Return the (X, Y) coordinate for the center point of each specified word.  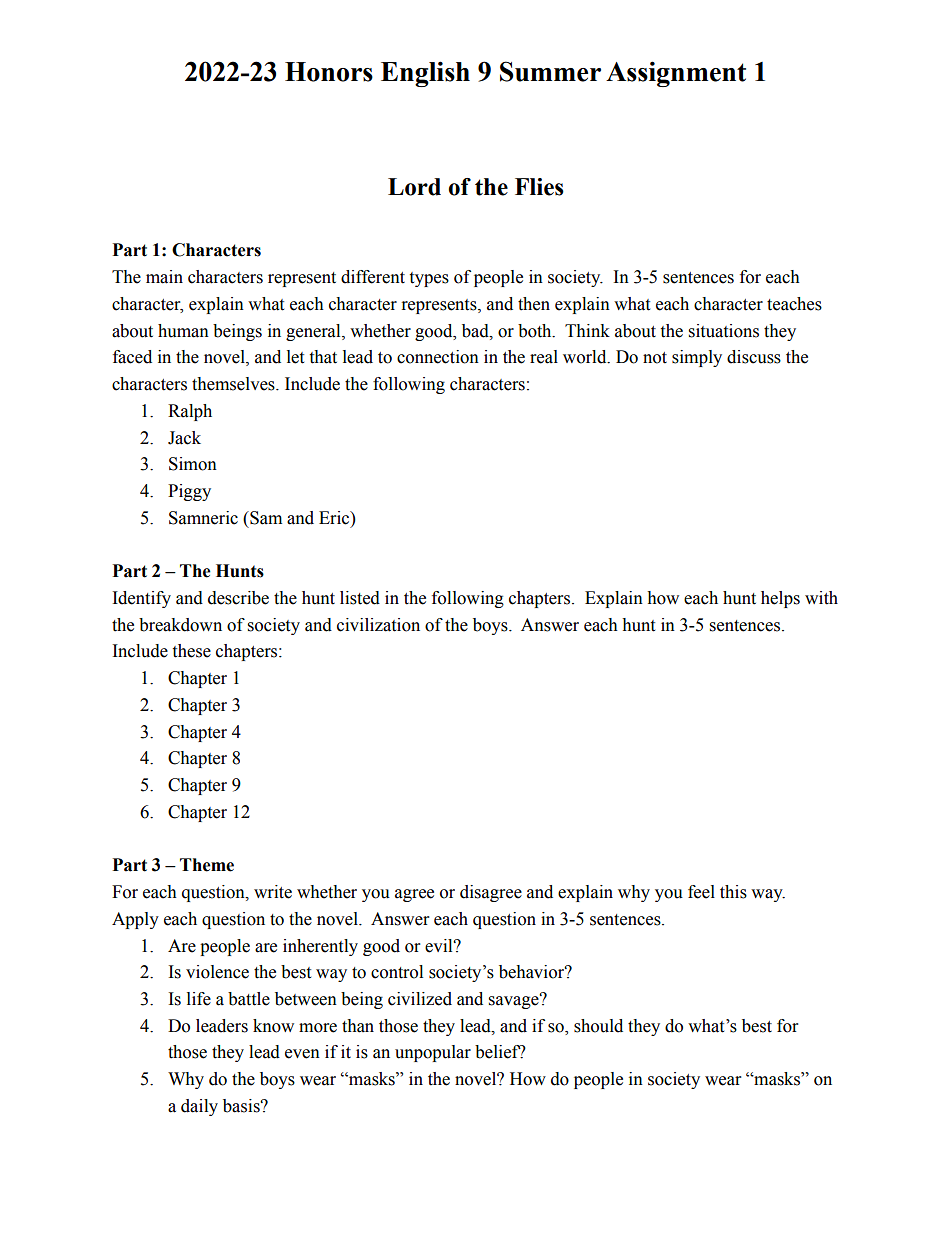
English (425, 74)
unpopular (433, 1053)
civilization (378, 625)
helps (780, 599)
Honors (329, 72)
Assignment (676, 74)
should (598, 1026)
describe (238, 598)
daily (199, 1107)
